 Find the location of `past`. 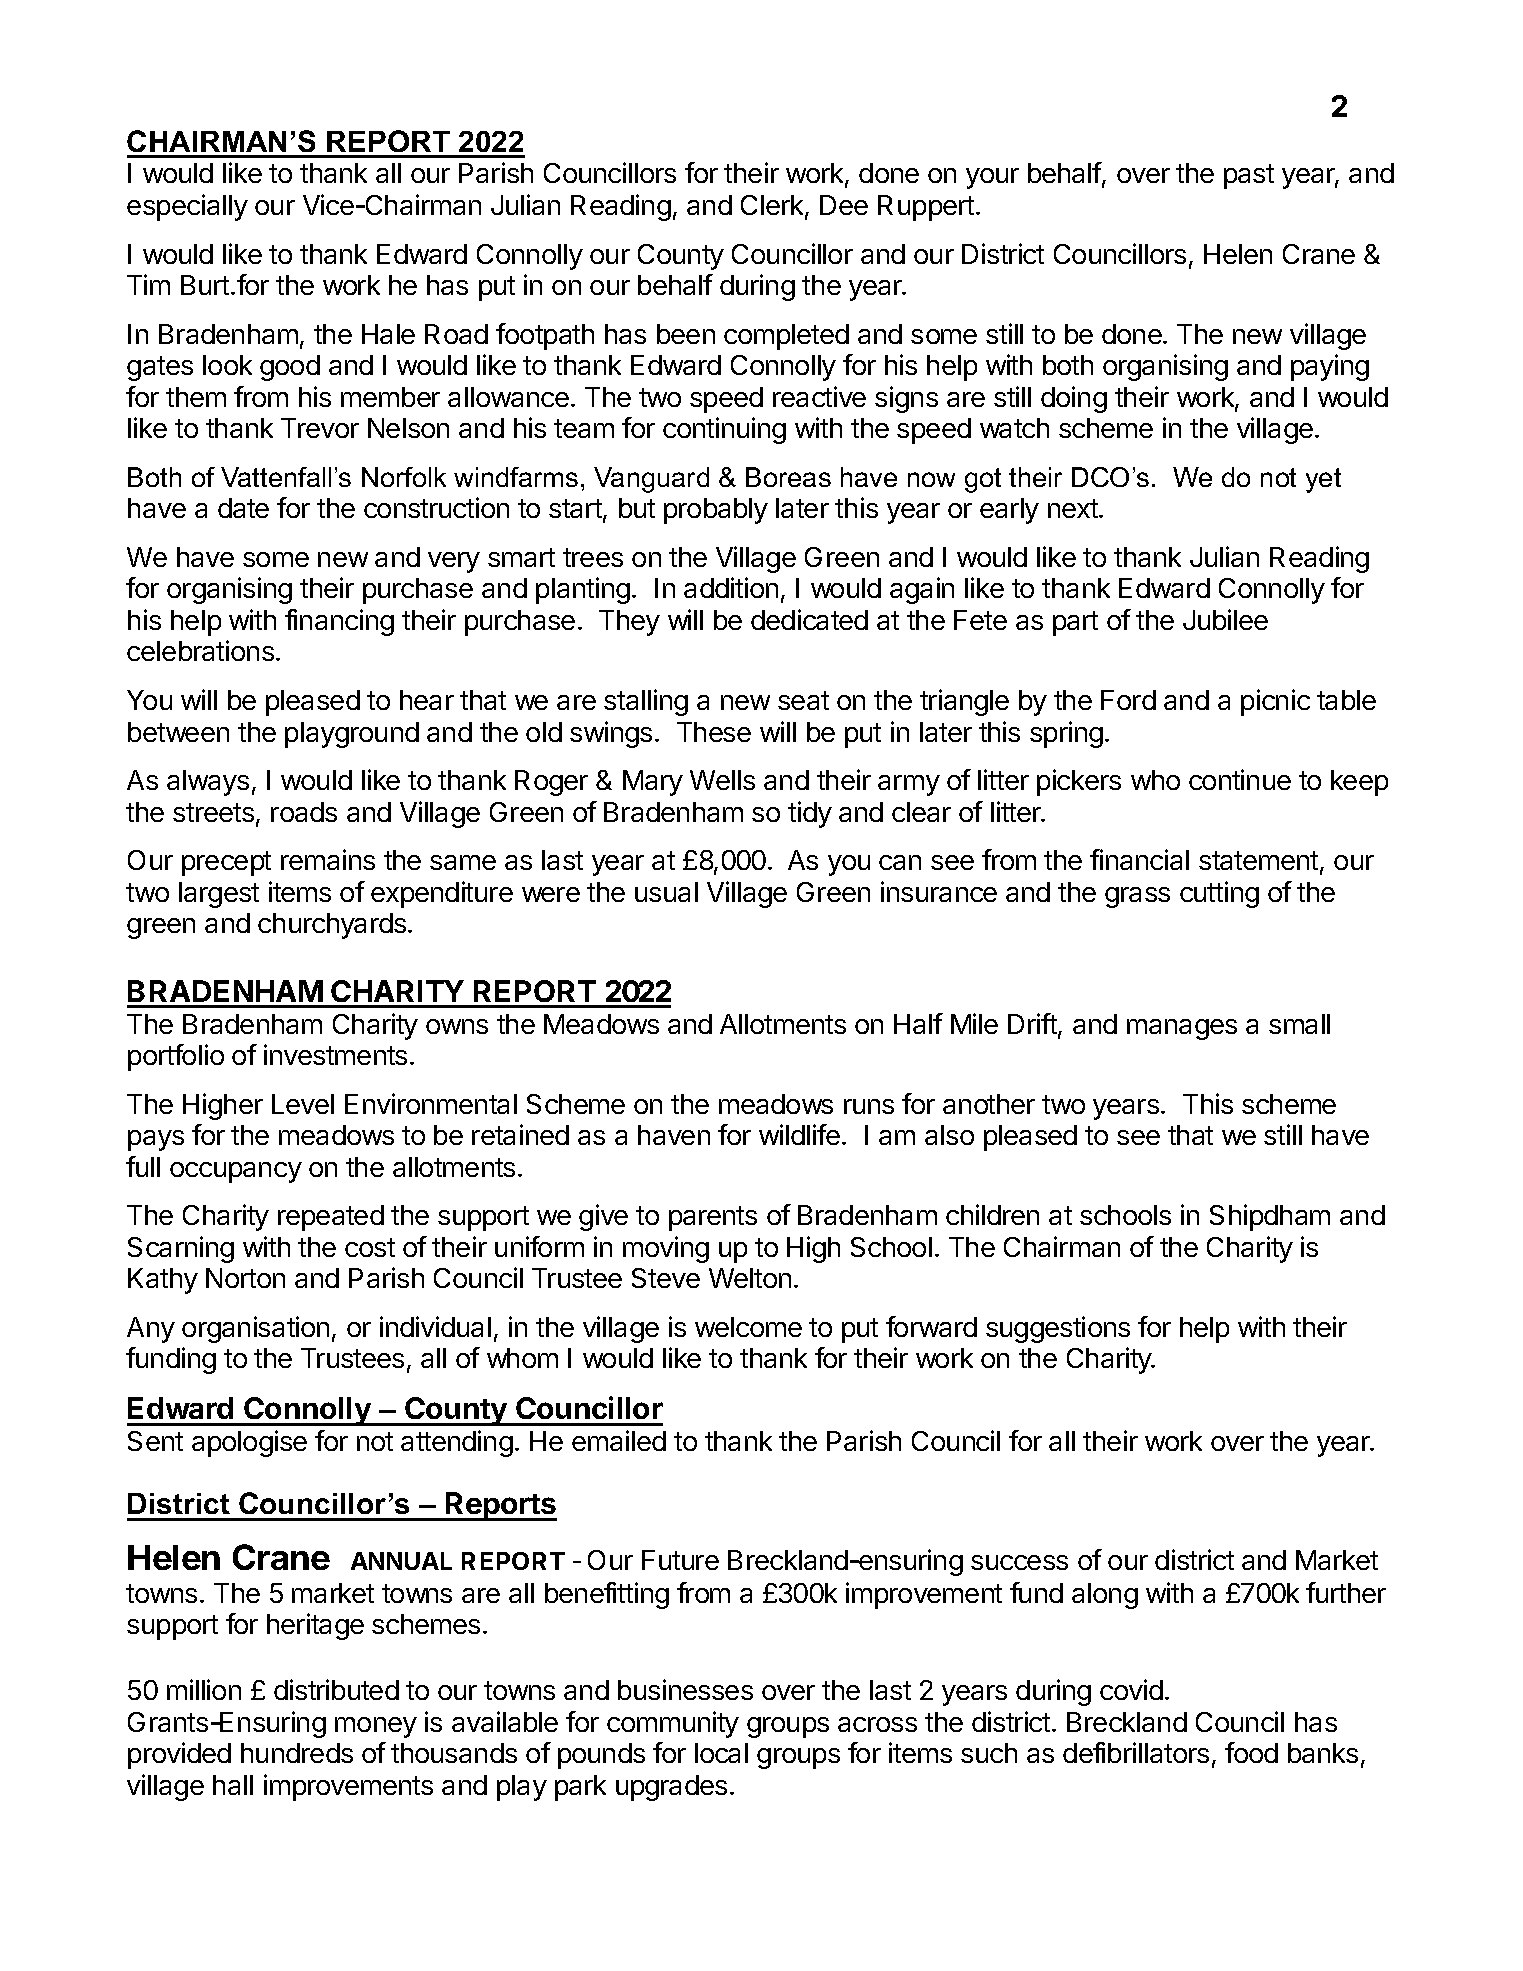

past is located at coordinates (1249, 176).
